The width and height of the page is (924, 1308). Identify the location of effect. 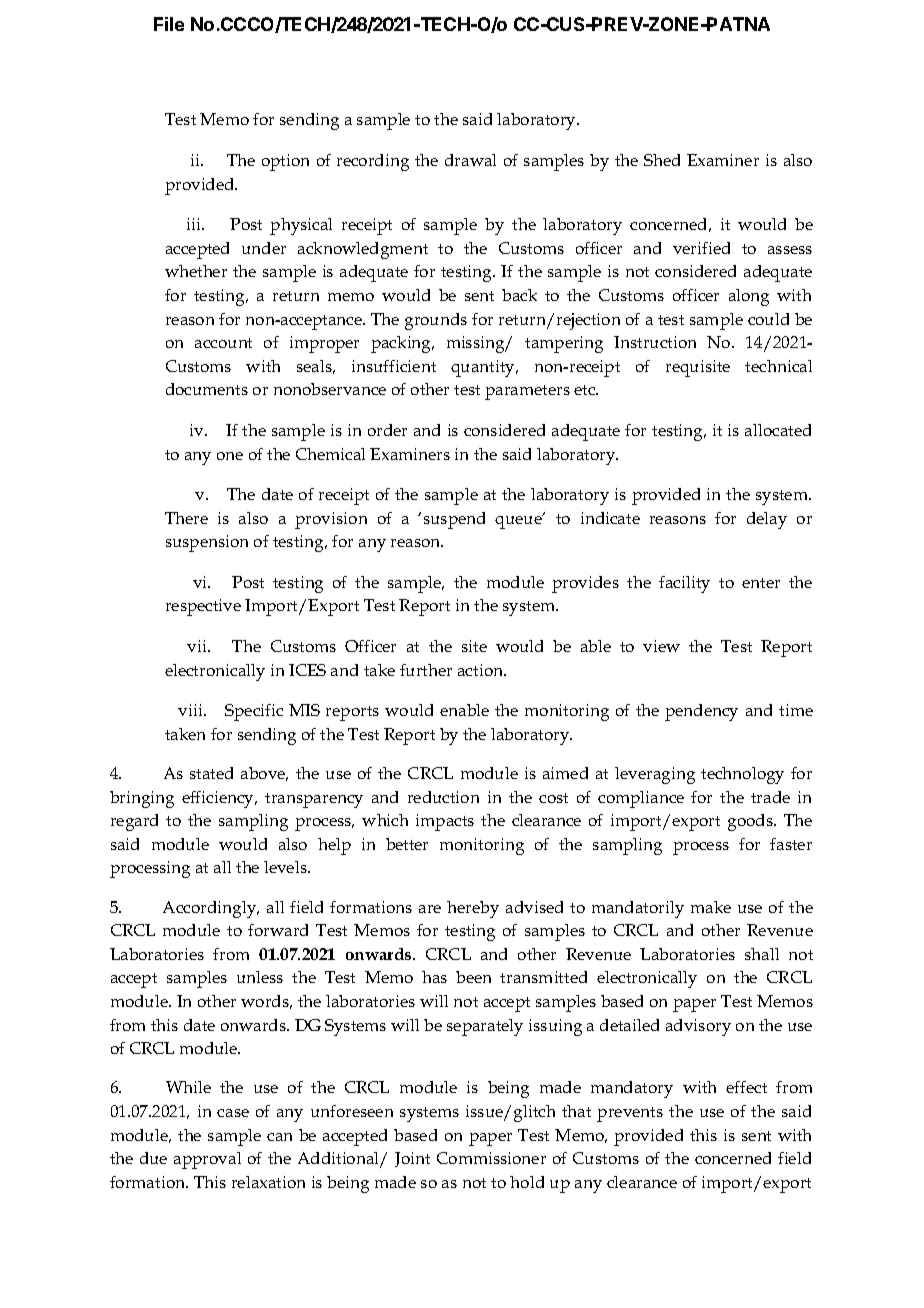
(746, 1087).
